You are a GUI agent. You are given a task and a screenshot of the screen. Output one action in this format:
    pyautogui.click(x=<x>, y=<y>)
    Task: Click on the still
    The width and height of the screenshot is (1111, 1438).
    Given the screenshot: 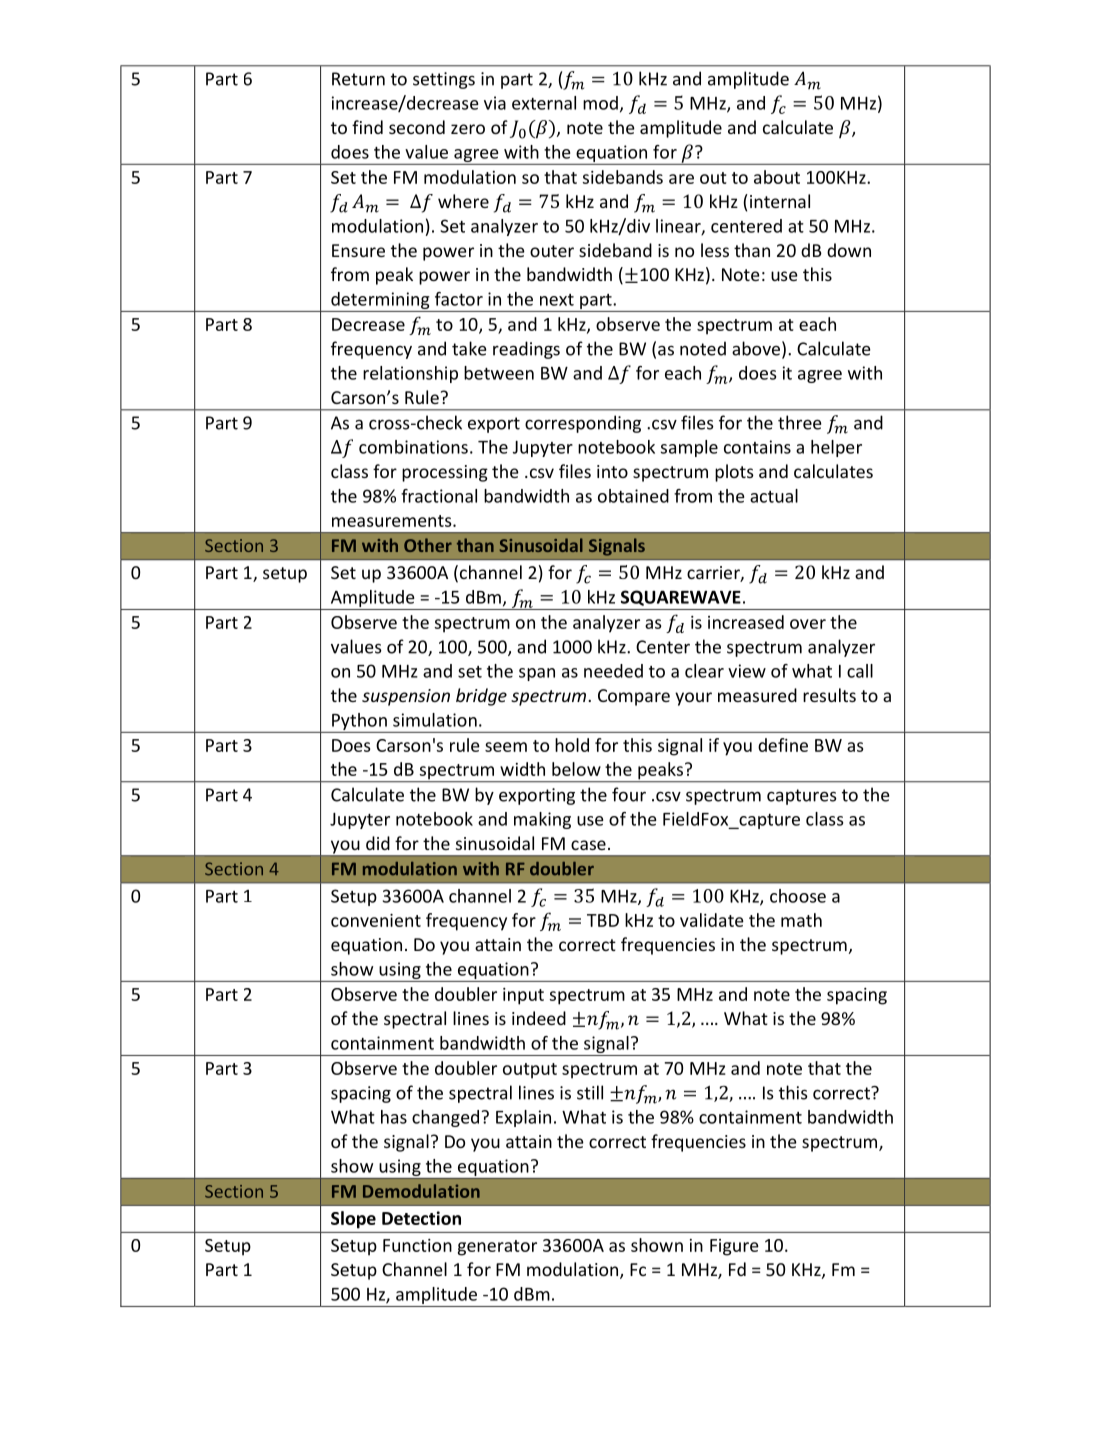 What is the action you would take?
    pyautogui.click(x=590, y=1092)
